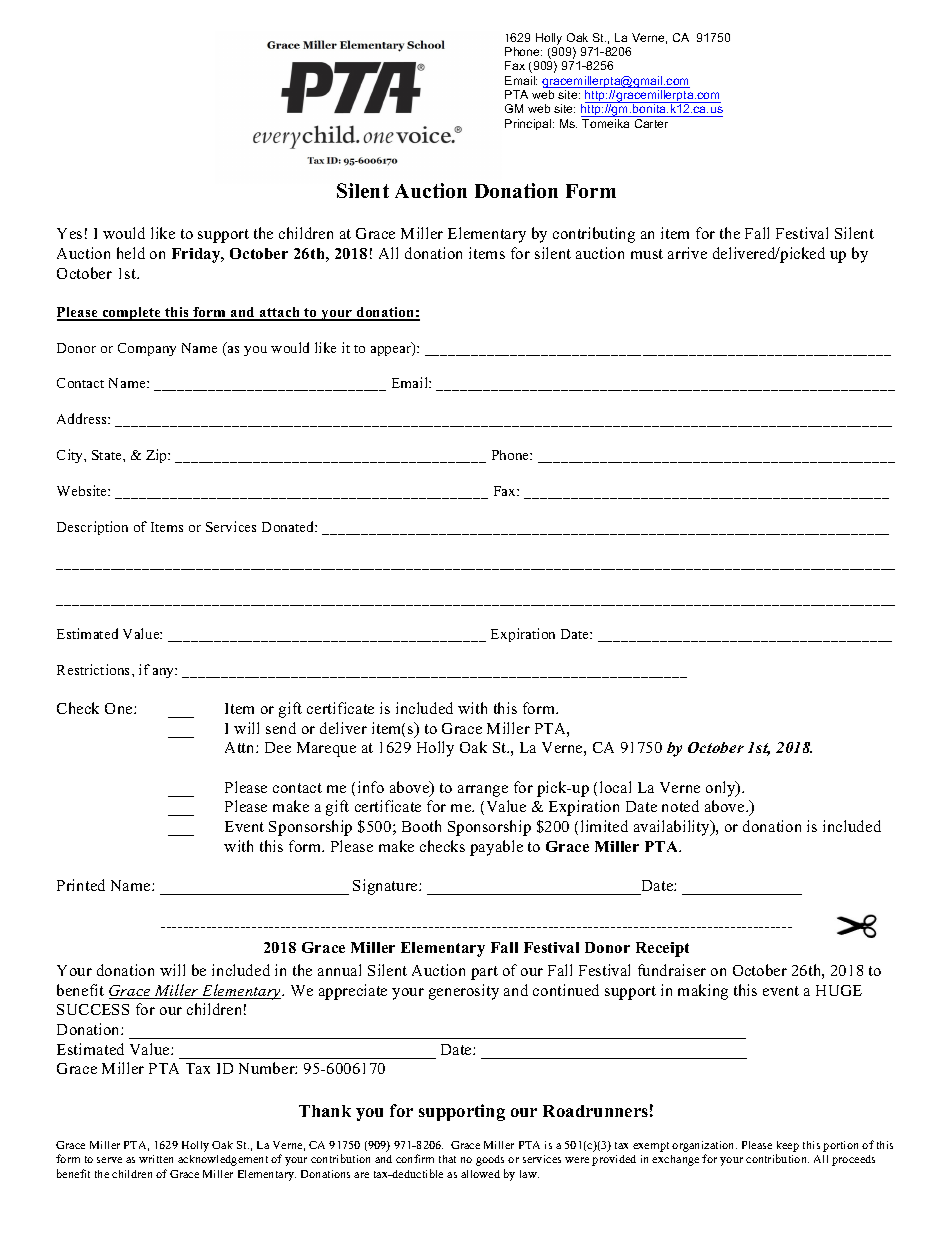  What do you see at coordinates (95, 669) in the image?
I see `Restrictions` at bounding box center [95, 669].
